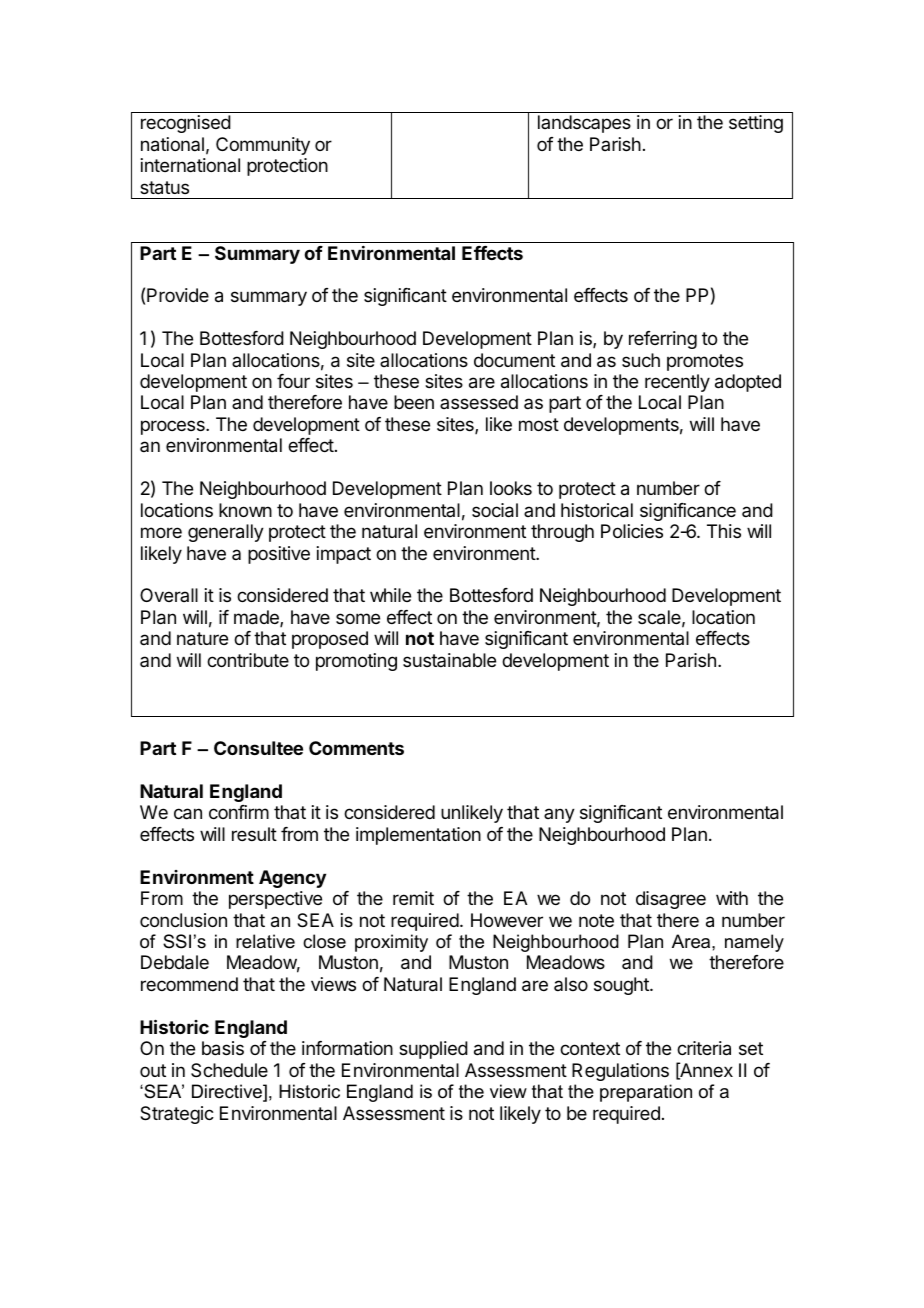 The width and height of the document is (924, 1308). I want to click on preparation, so click(646, 1093).
